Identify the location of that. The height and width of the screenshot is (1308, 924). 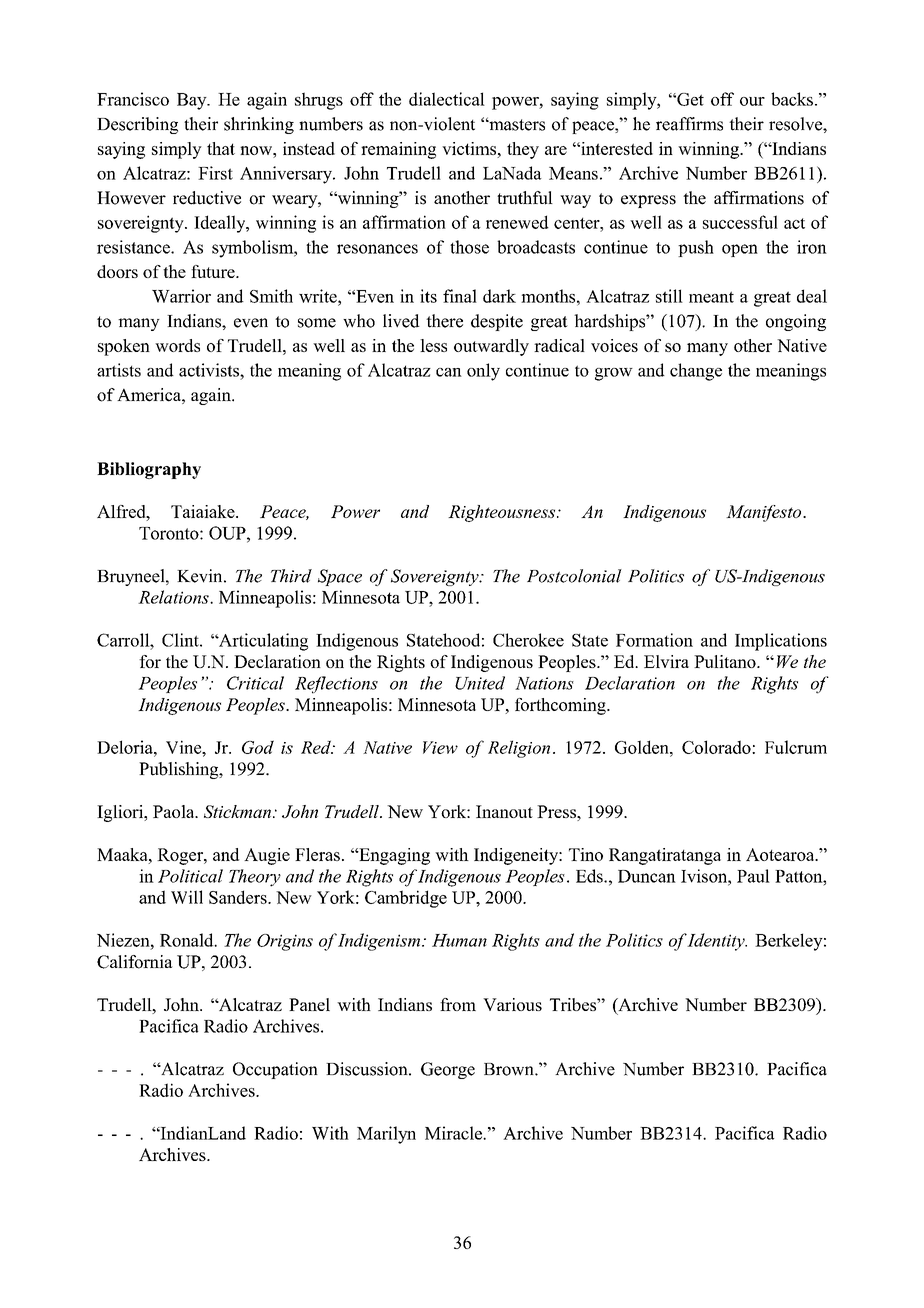
(221, 148).
